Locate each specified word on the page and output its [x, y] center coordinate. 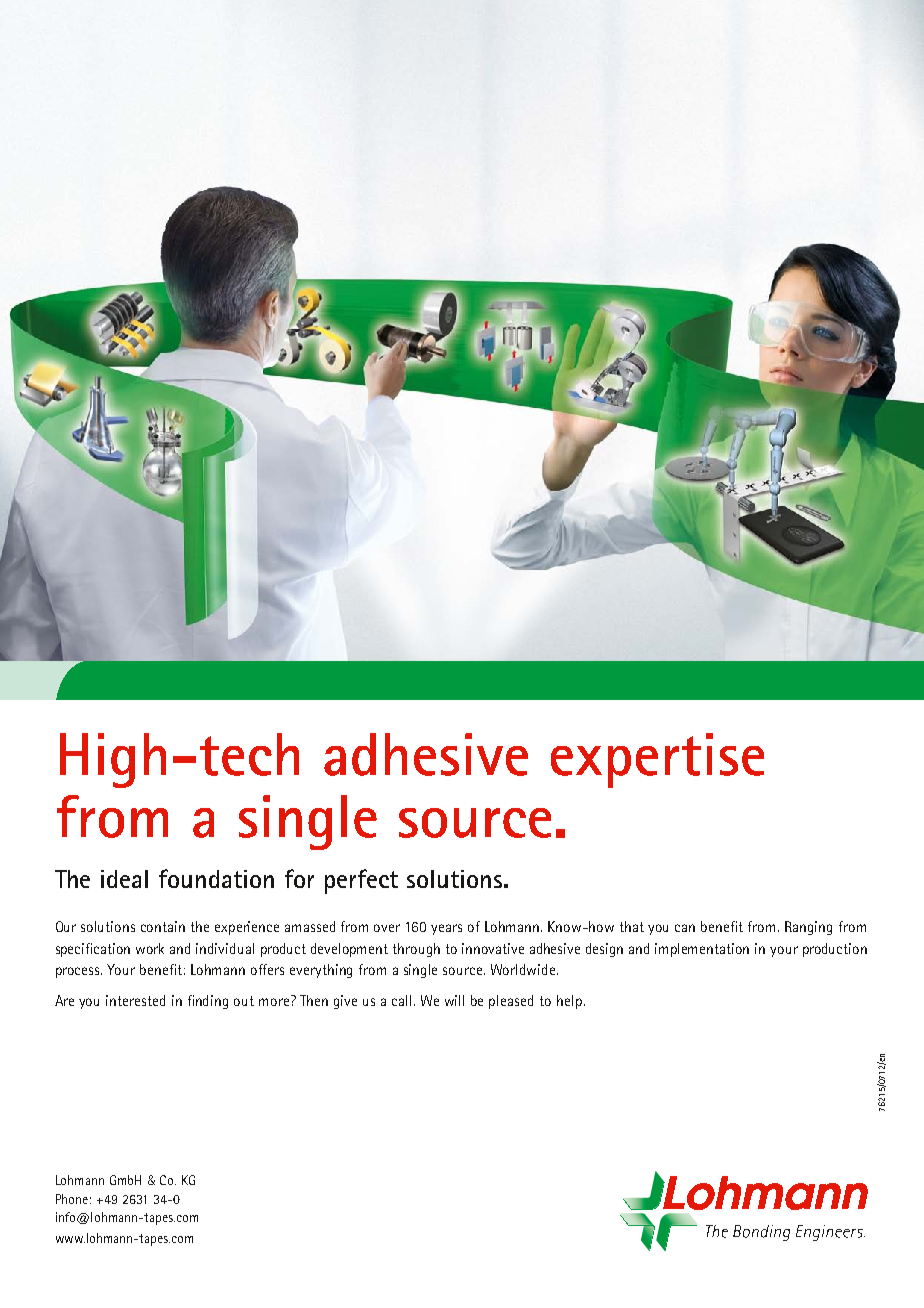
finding [208, 1002]
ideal [124, 879]
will [454, 1000]
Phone [72, 1199]
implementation [702, 950]
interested [135, 1000]
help [569, 1002]
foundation [216, 878]
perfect [361, 881]
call [403, 1000]
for [299, 878]
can [685, 928]
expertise [657, 760]
